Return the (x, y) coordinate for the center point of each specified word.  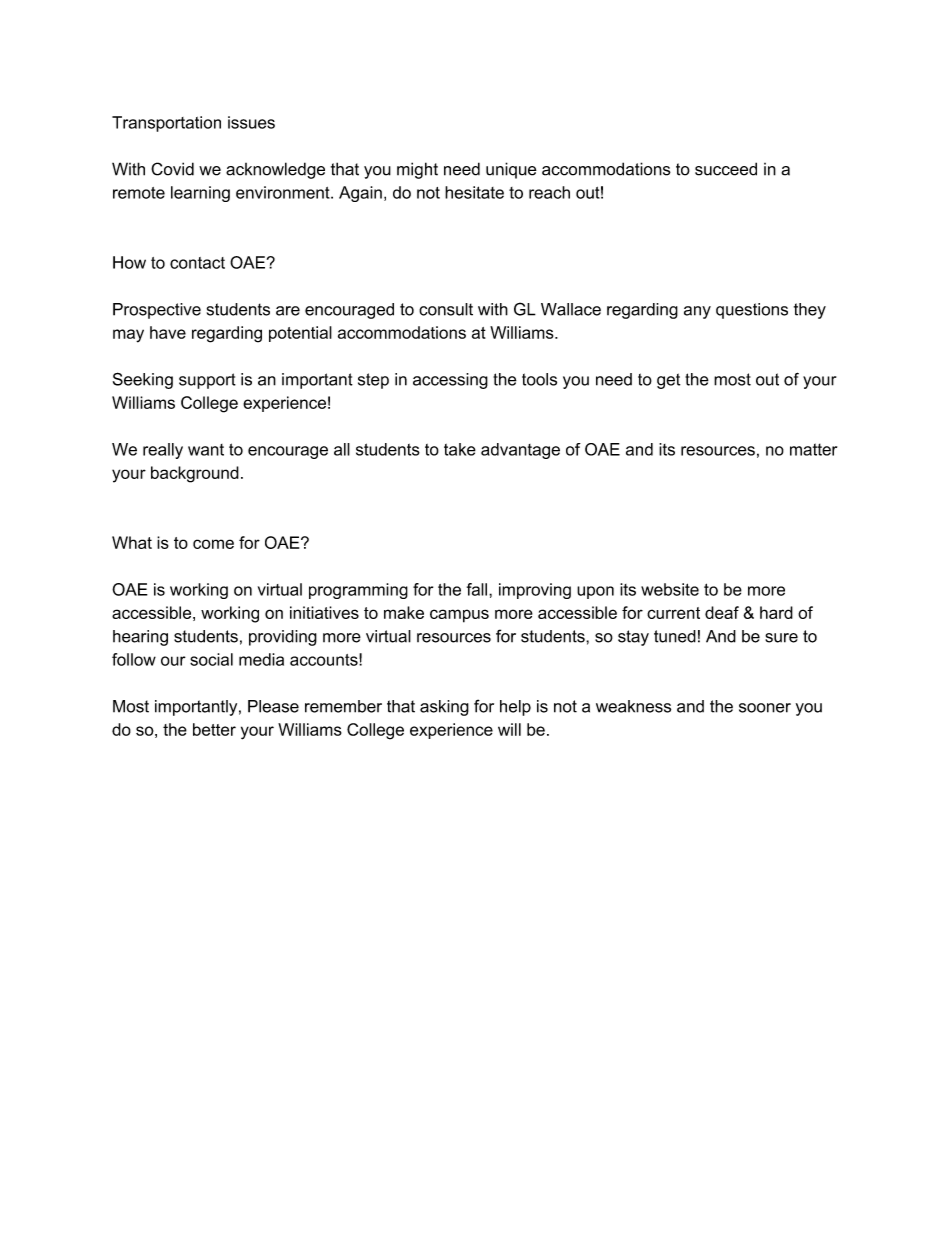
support (207, 381)
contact (197, 263)
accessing (450, 381)
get (668, 381)
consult (446, 309)
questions (752, 311)
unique (511, 170)
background (195, 474)
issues (251, 122)
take (460, 449)
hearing (140, 638)
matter (813, 449)
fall (478, 589)
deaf (722, 612)
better (214, 729)
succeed (726, 169)
